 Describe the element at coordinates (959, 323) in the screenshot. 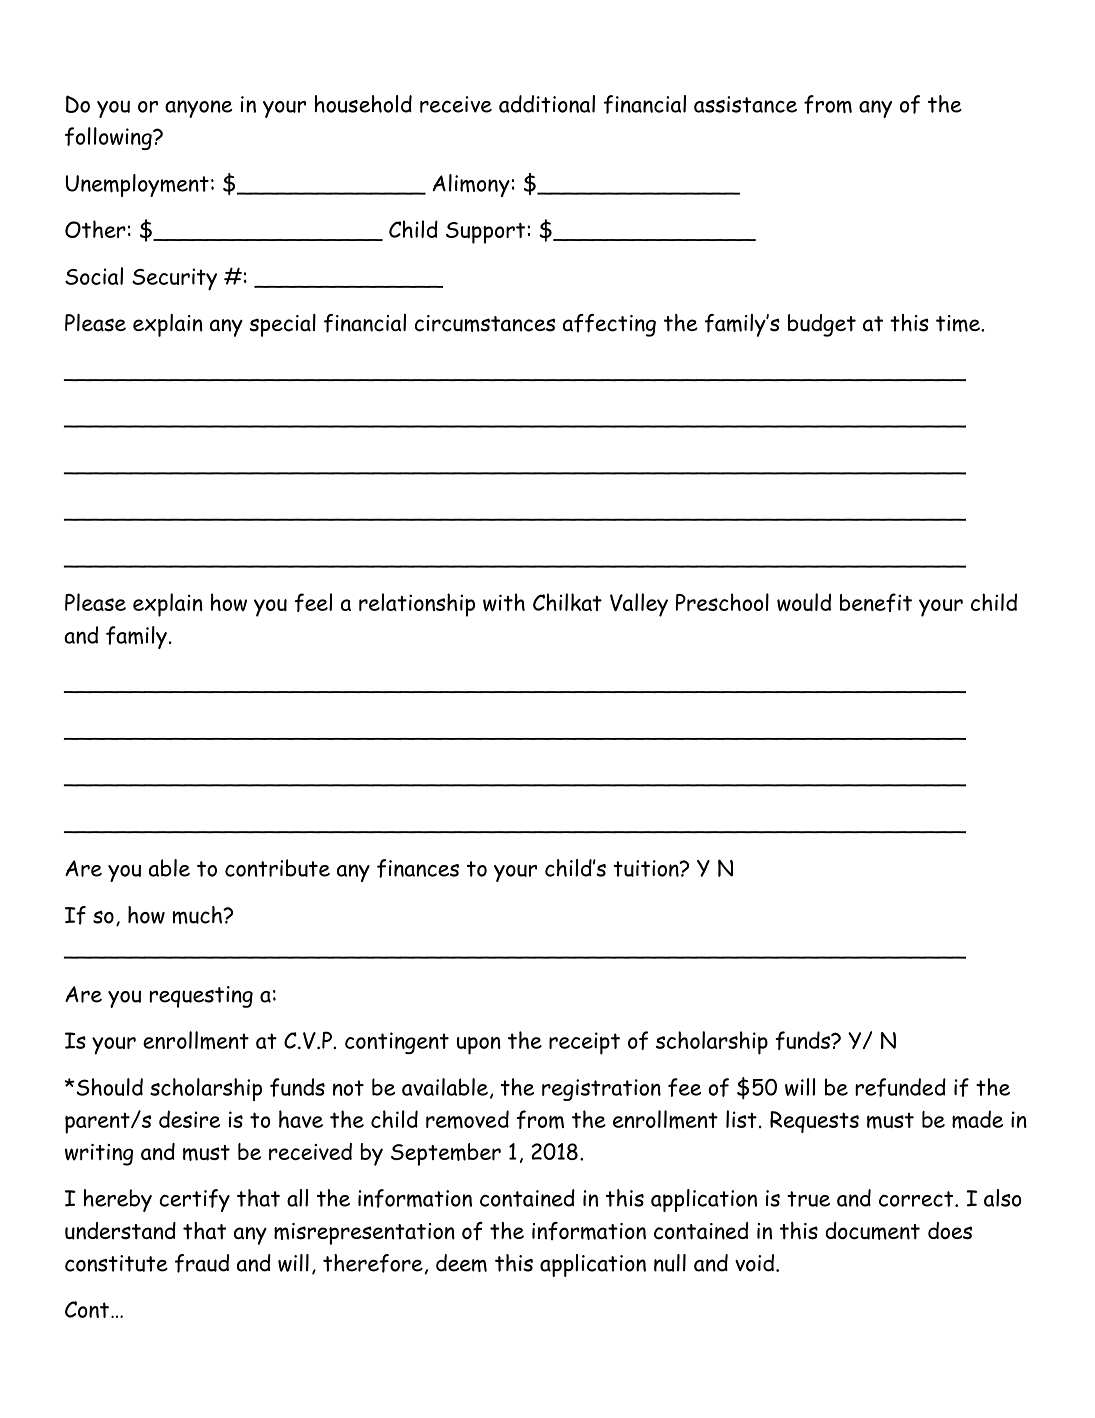

I see `time` at that location.
